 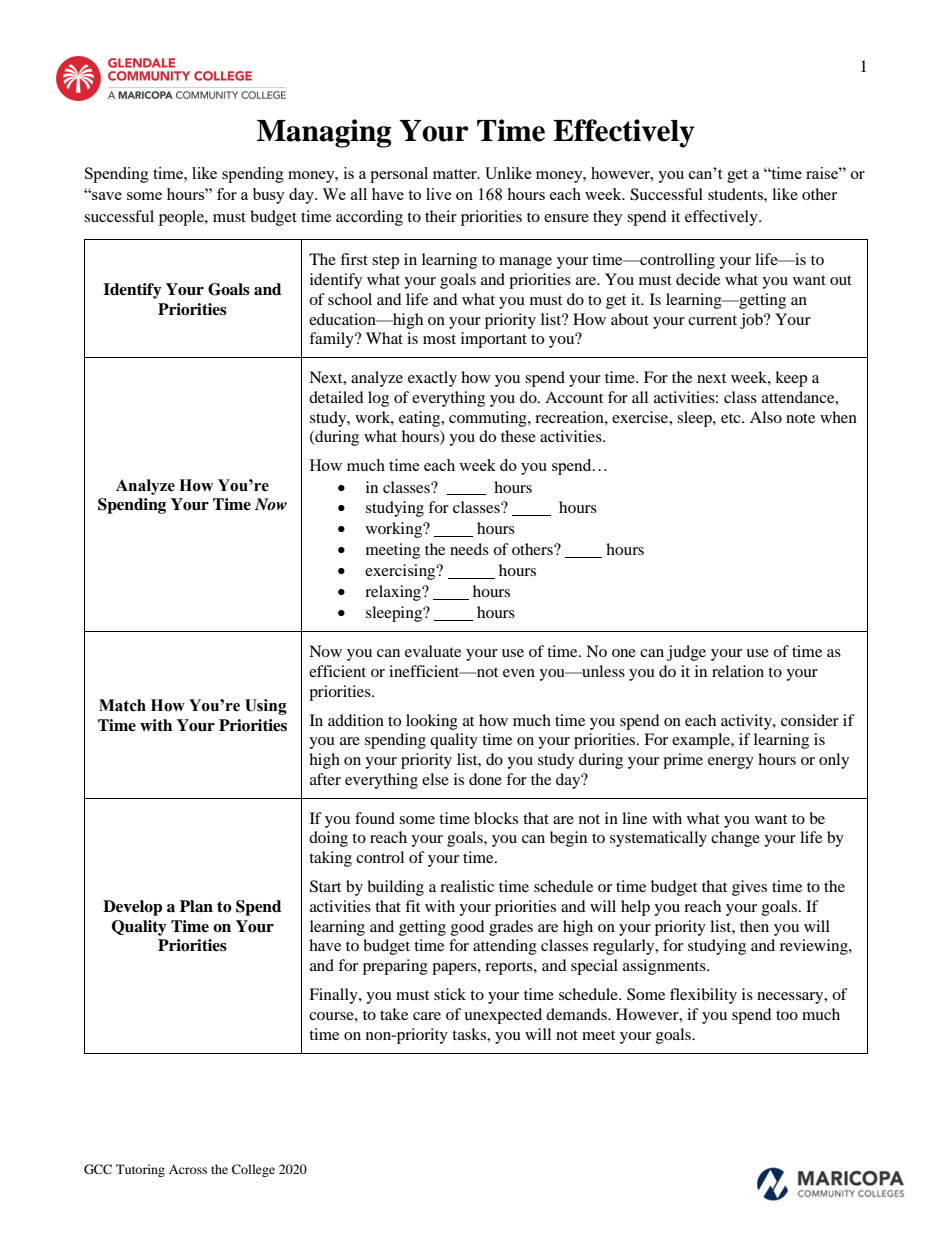 What do you see at coordinates (456, 174) in the screenshot?
I see `matter` at bounding box center [456, 174].
